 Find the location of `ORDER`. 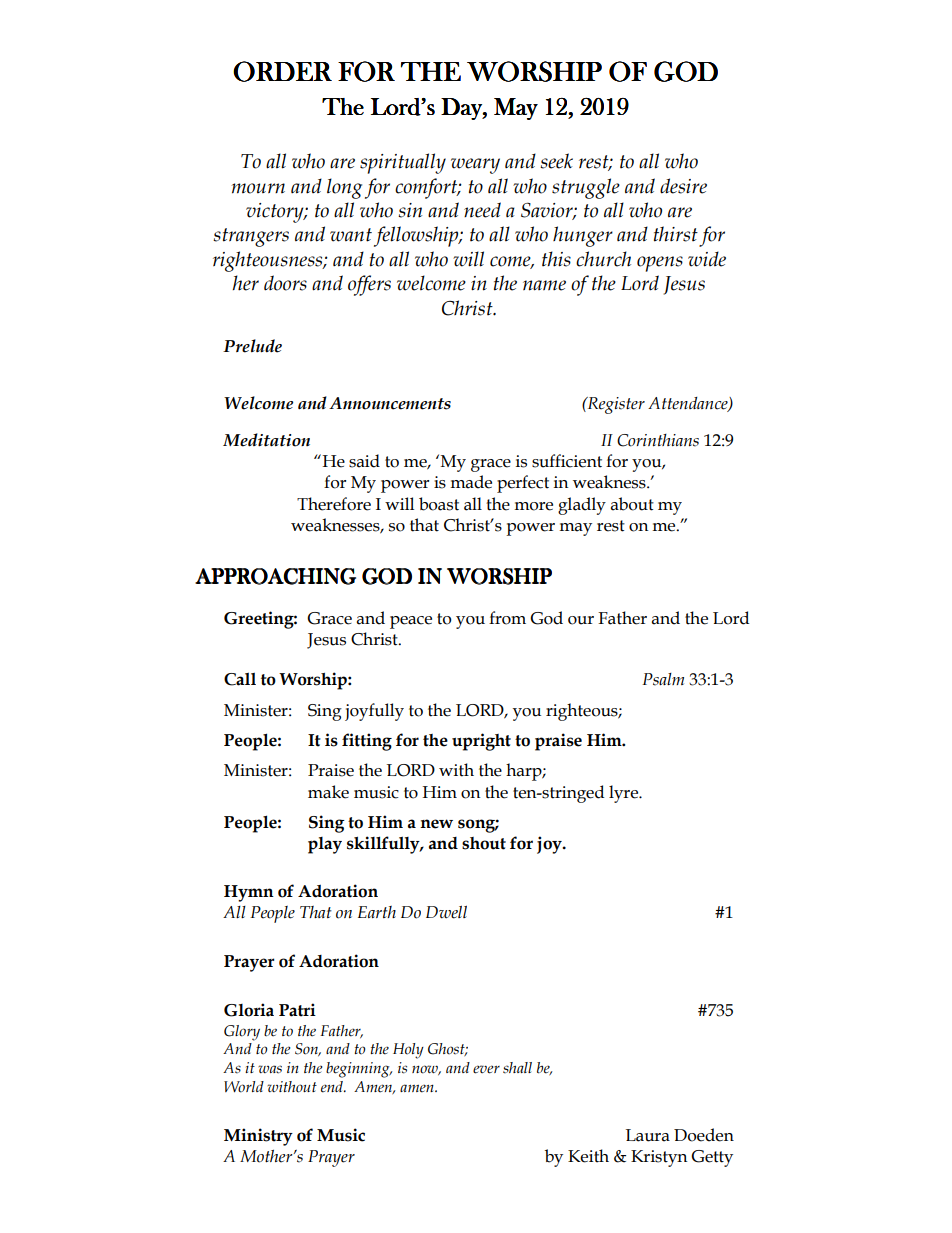

ORDER is located at coordinates (282, 71).
